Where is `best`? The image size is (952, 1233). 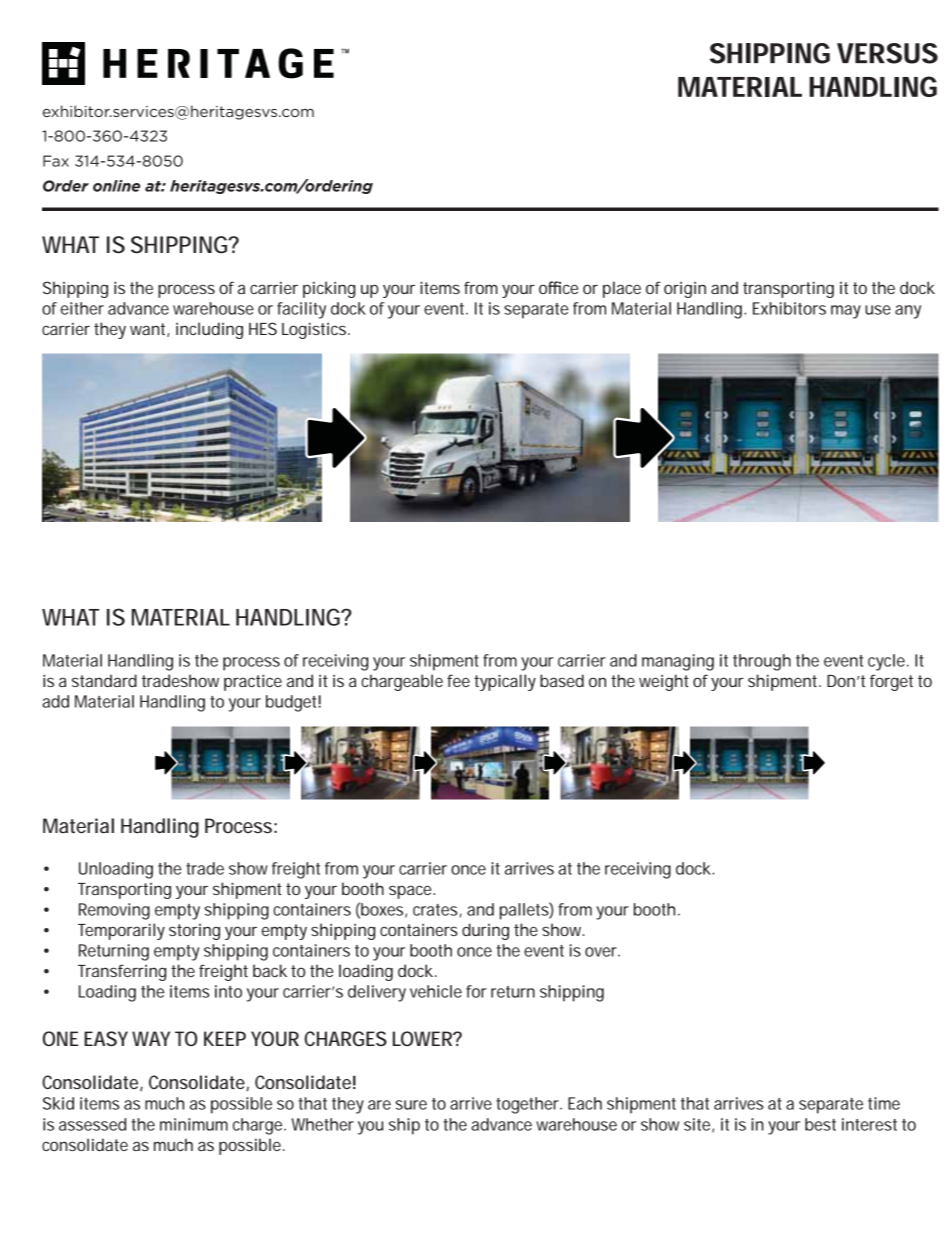
best is located at coordinates (820, 1124).
